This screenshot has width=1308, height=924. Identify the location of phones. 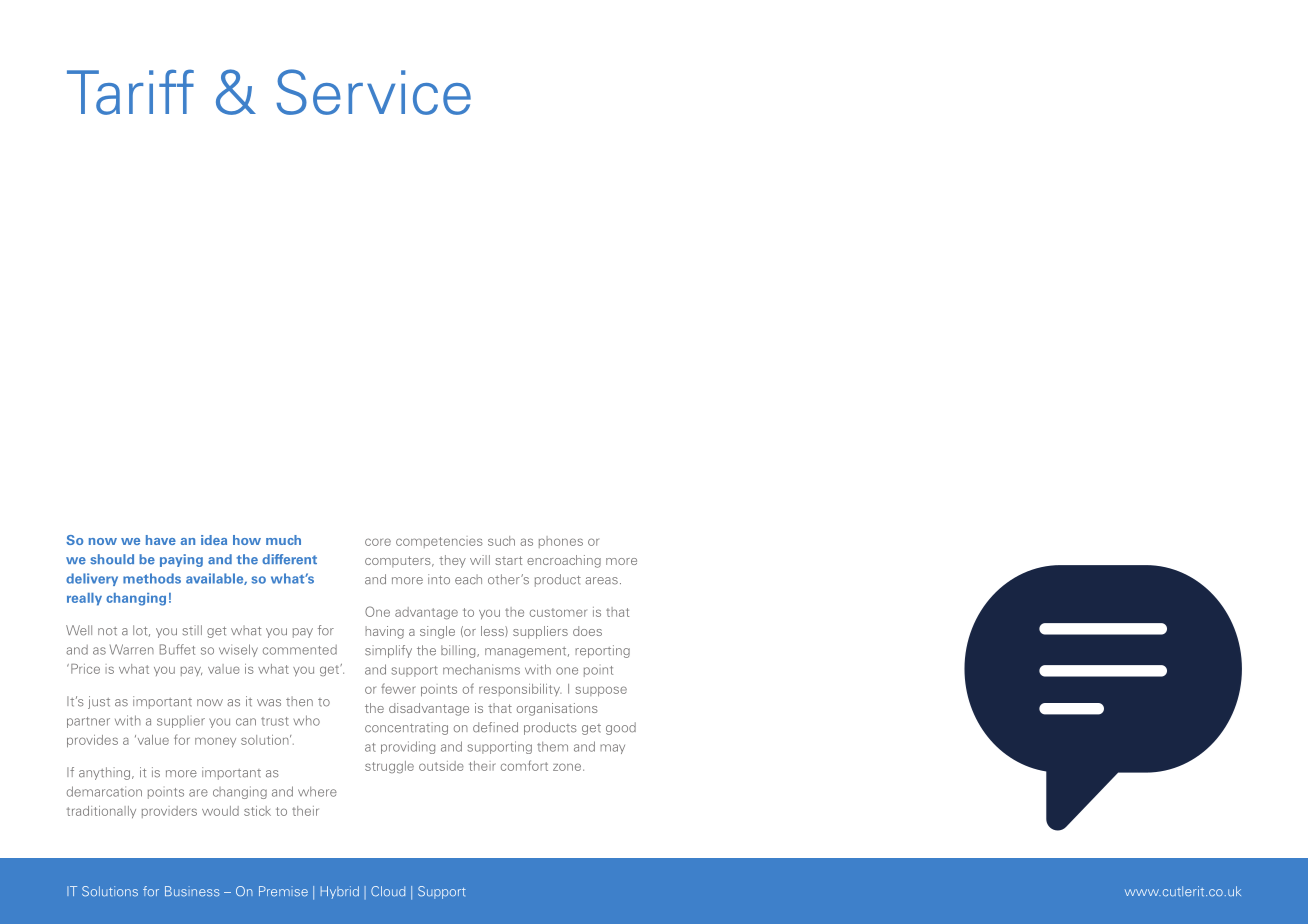
(561, 542).
